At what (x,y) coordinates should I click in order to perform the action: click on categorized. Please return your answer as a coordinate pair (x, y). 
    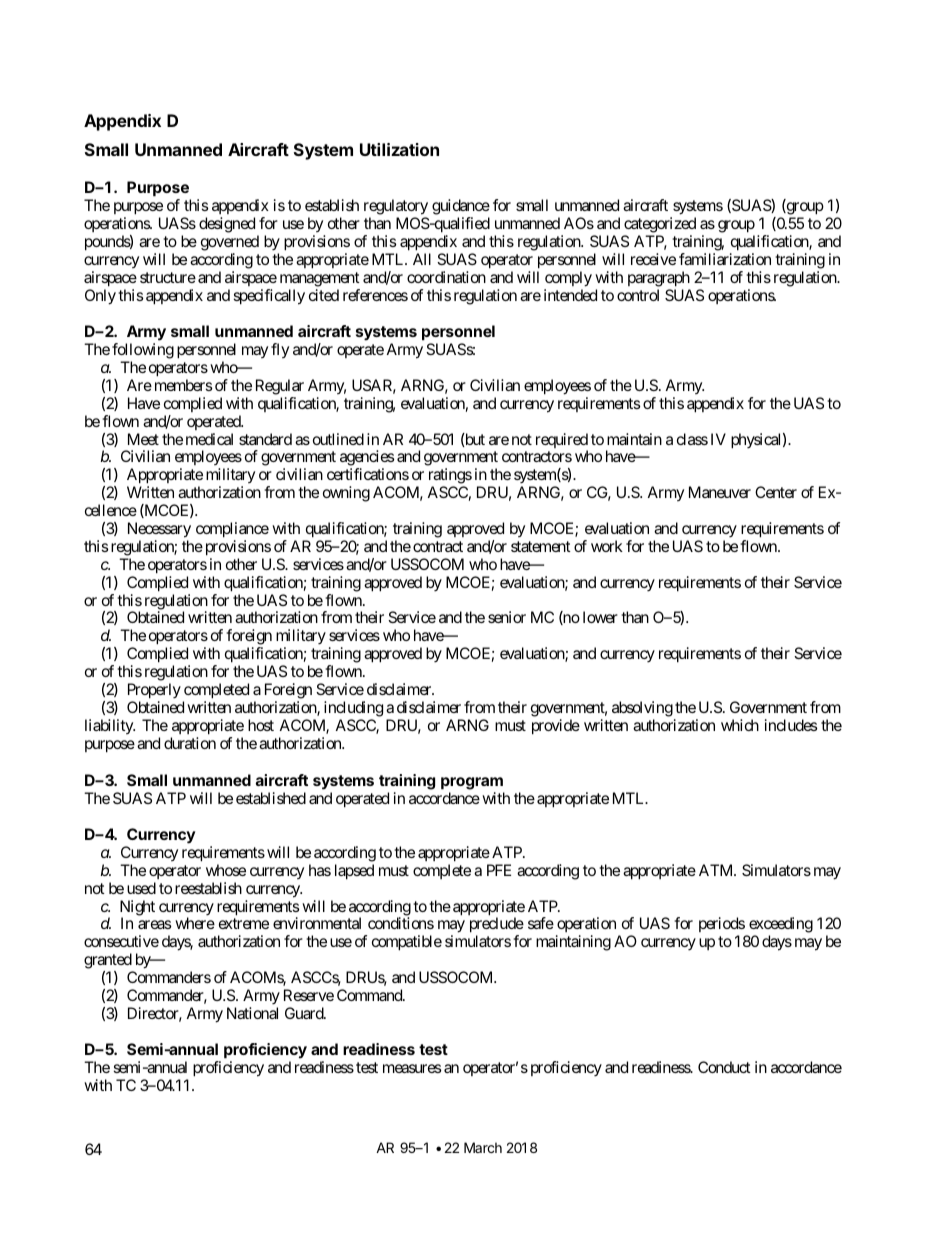
    Looking at the image, I should click on (660, 225).
